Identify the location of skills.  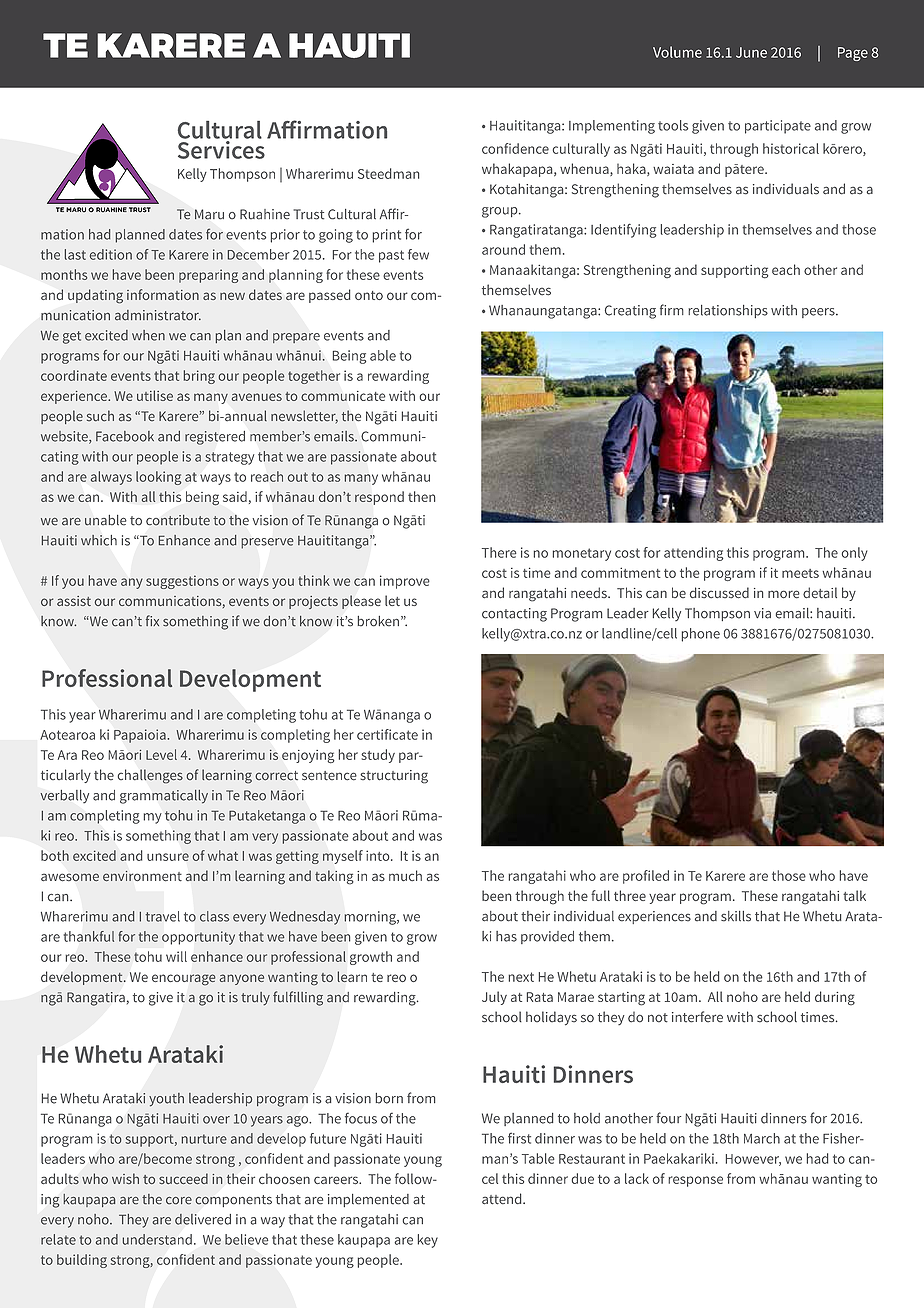
(736, 916).
